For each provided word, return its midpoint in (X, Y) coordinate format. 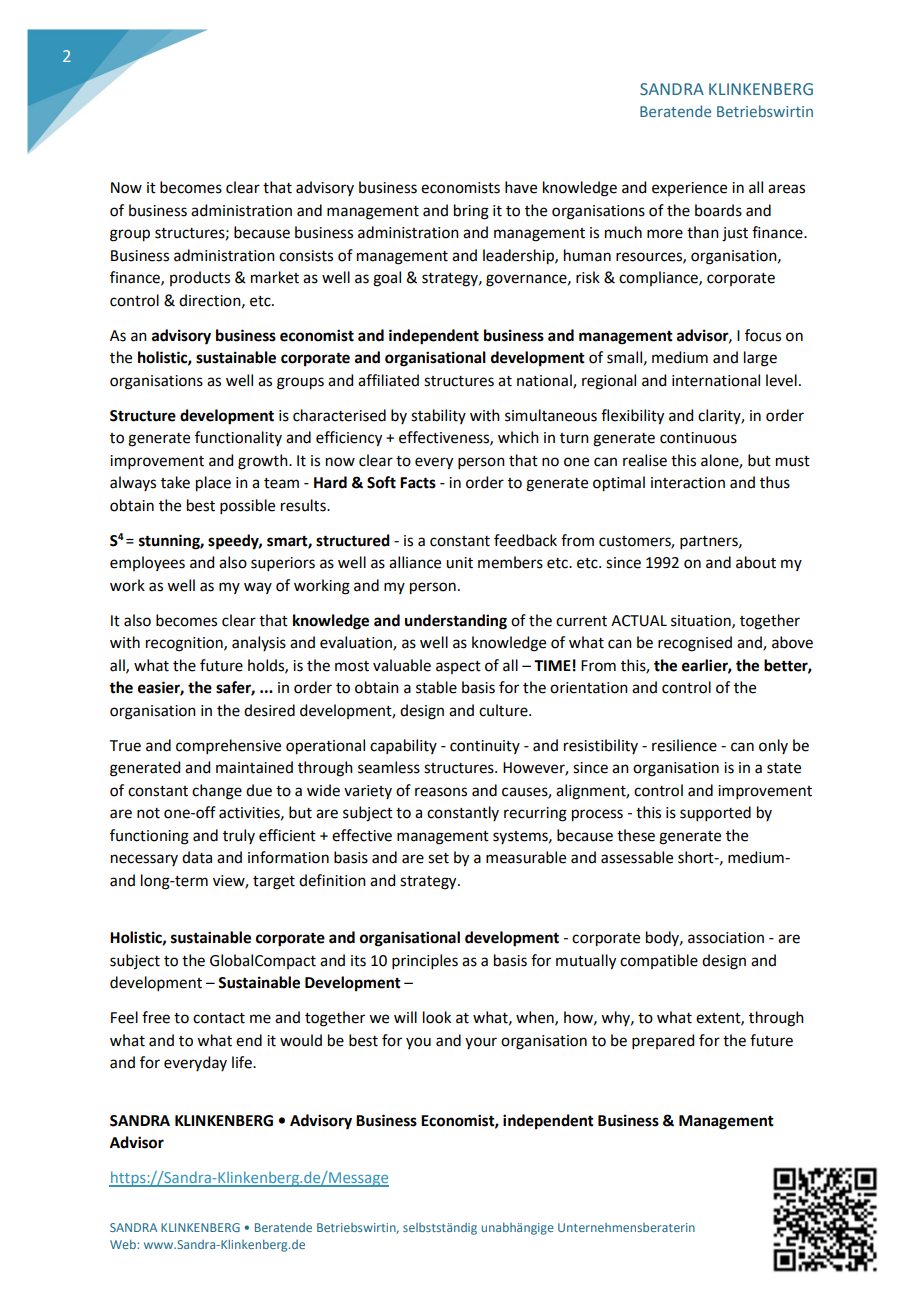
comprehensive (228, 746)
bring (471, 212)
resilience (684, 745)
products (200, 278)
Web (123, 1244)
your (481, 1043)
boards (718, 210)
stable (436, 687)
